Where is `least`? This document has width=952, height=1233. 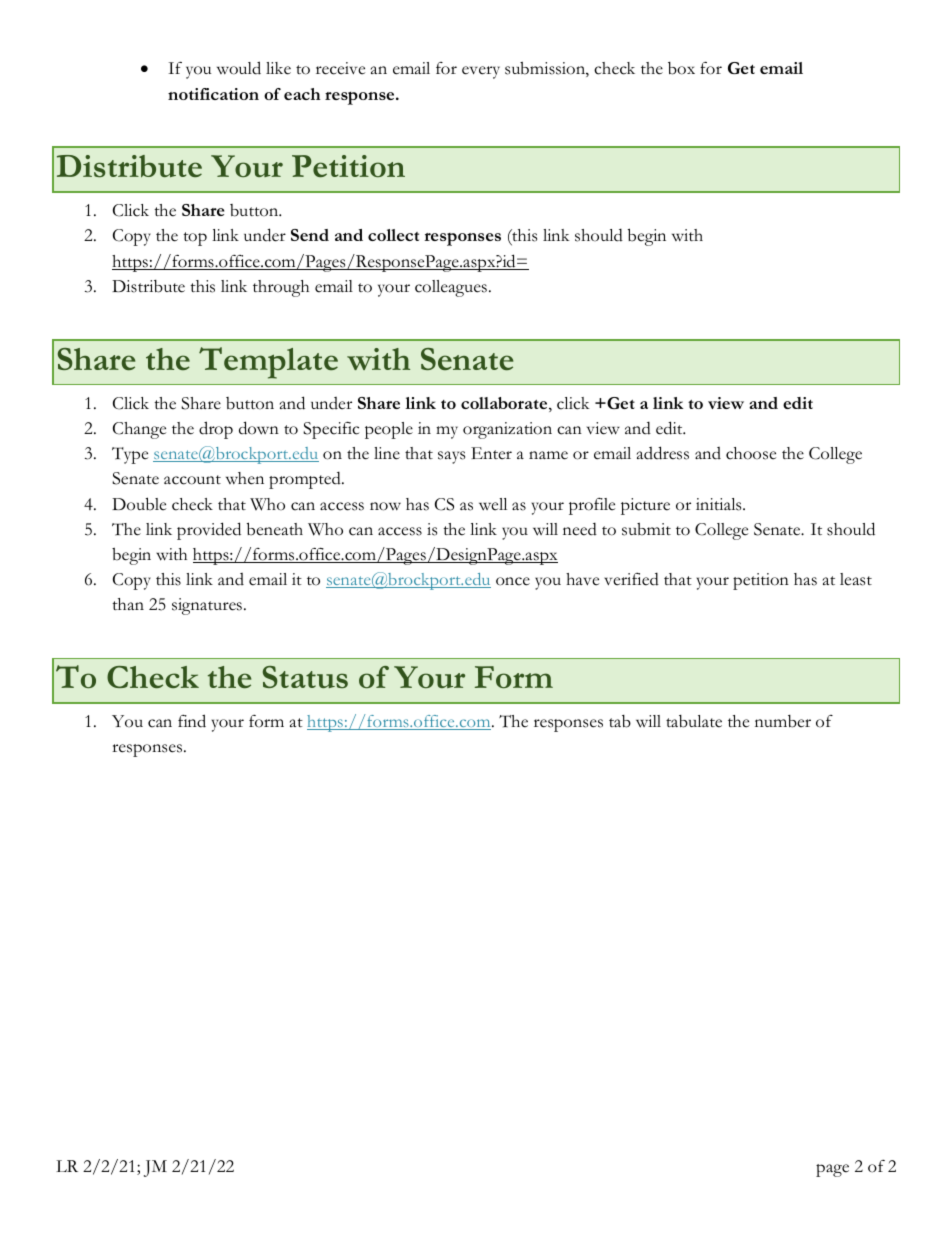
least is located at coordinates (856, 579).
